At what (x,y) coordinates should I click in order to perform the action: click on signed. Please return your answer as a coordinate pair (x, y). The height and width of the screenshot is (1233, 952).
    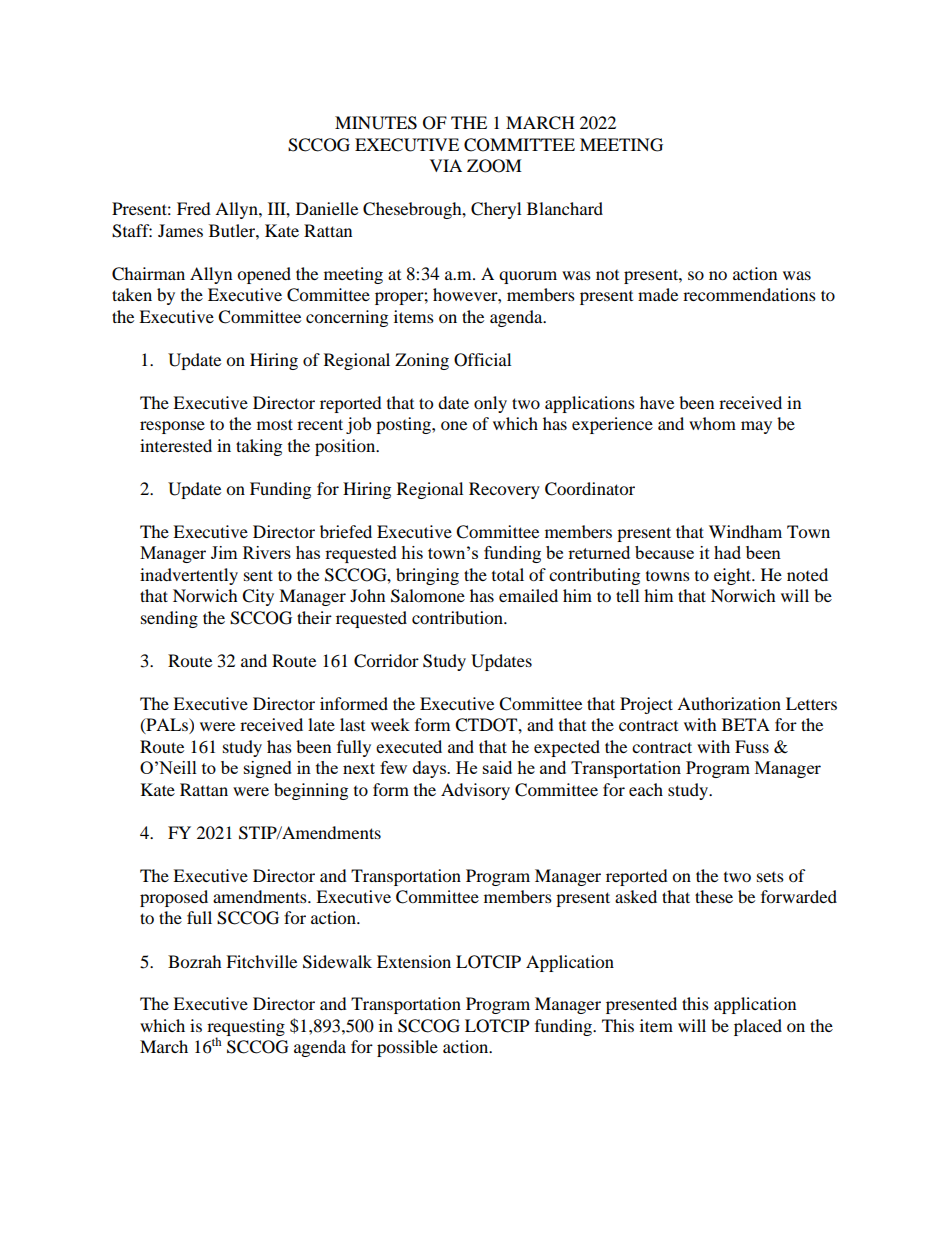
    Looking at the image, I should click on (268, 769).
